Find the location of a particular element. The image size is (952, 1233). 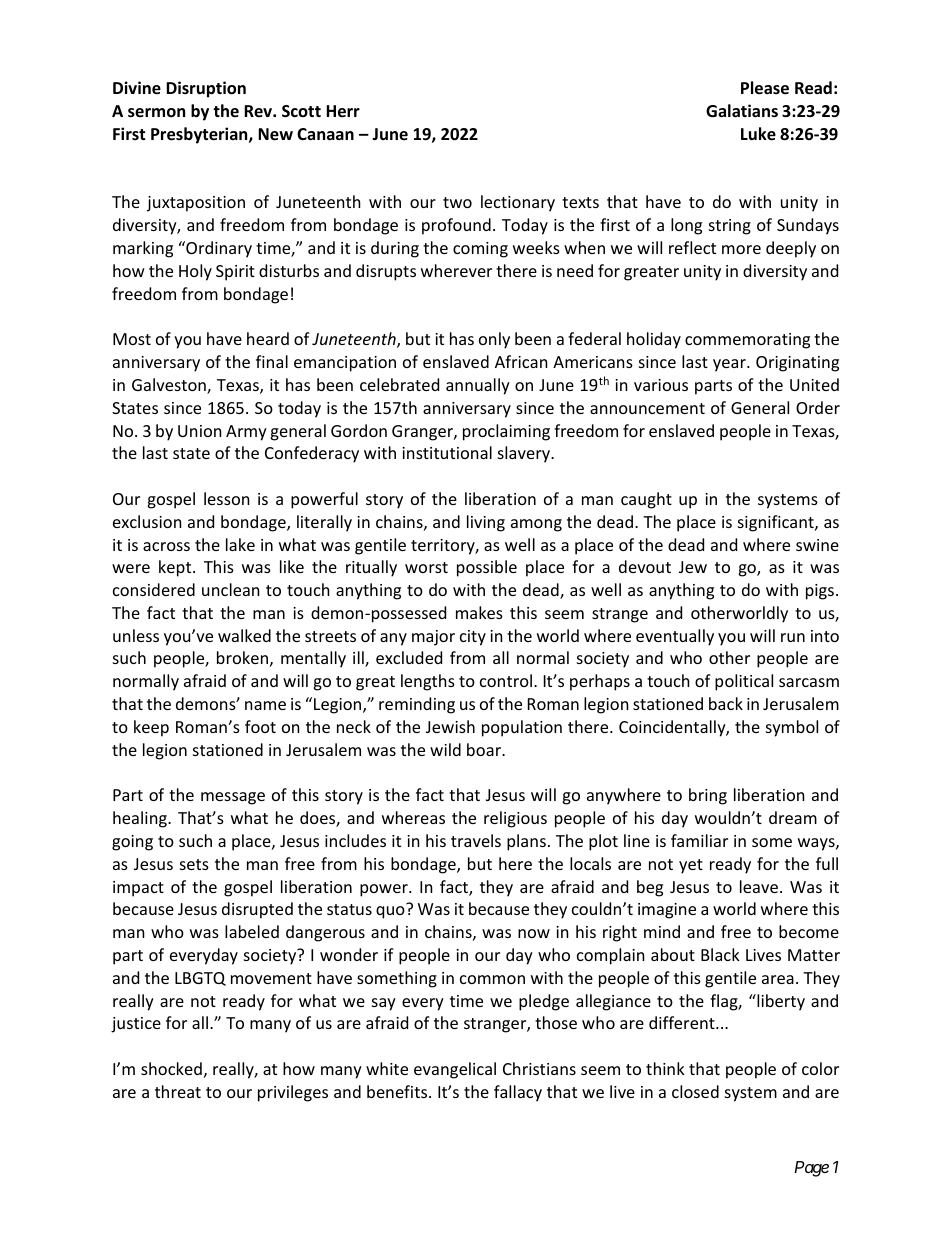

city is located at coordinates (473, 638).
